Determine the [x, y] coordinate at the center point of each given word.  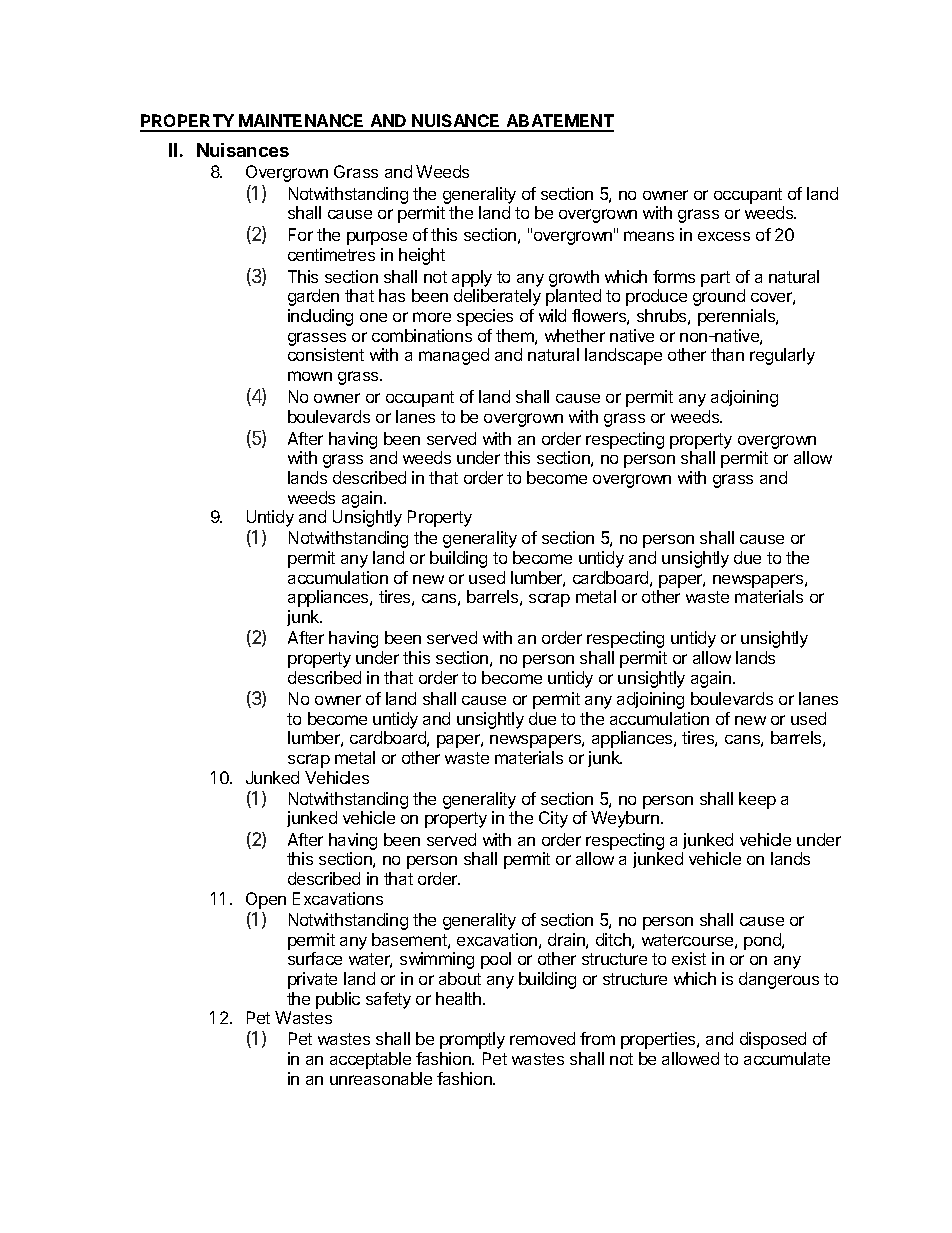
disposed [773, 1040]
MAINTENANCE [302, 122]
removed [542, 1038]
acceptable [370, 1060]
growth [574, 278]
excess [724, 236]
